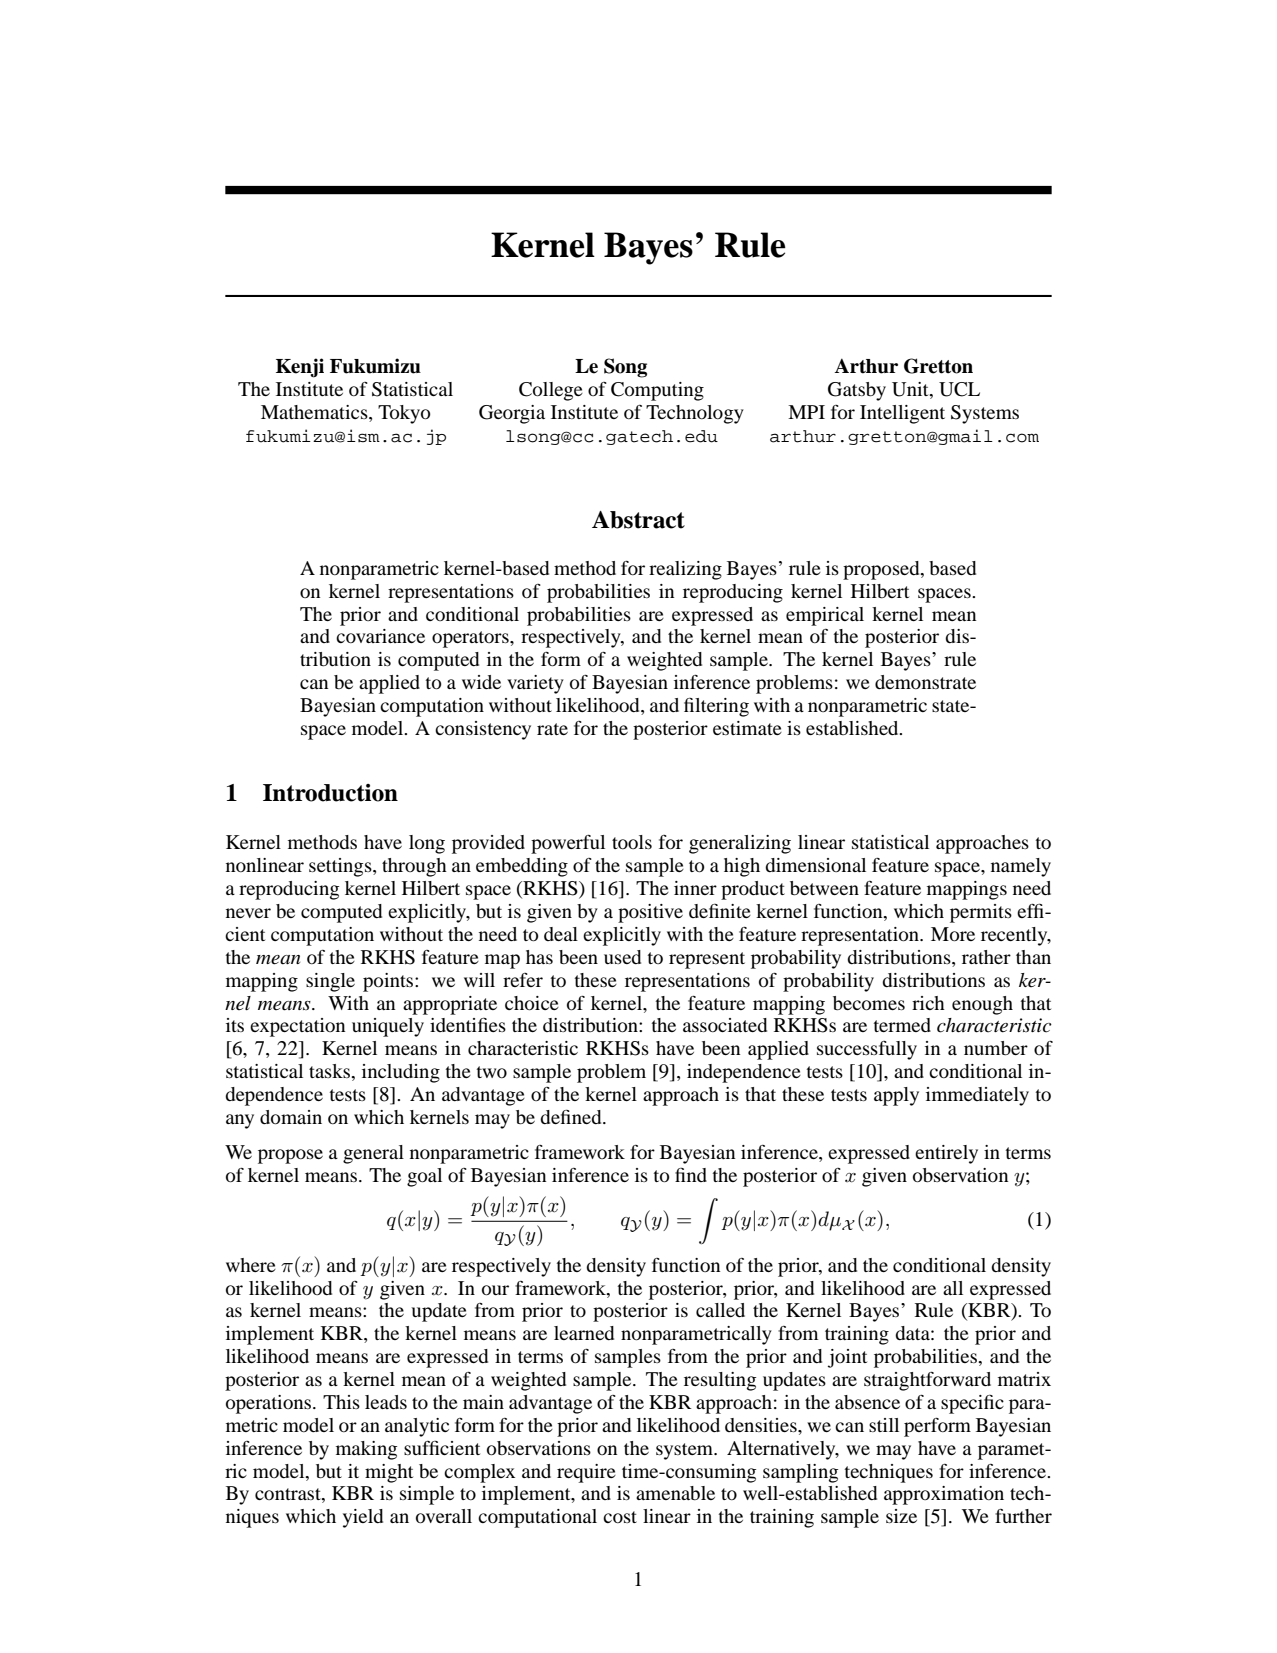 The width and height of the screenshot is (1277, 1653). Describe the element at coordinates (1021, 867) in the screenshot. I see `namely` at that location.
